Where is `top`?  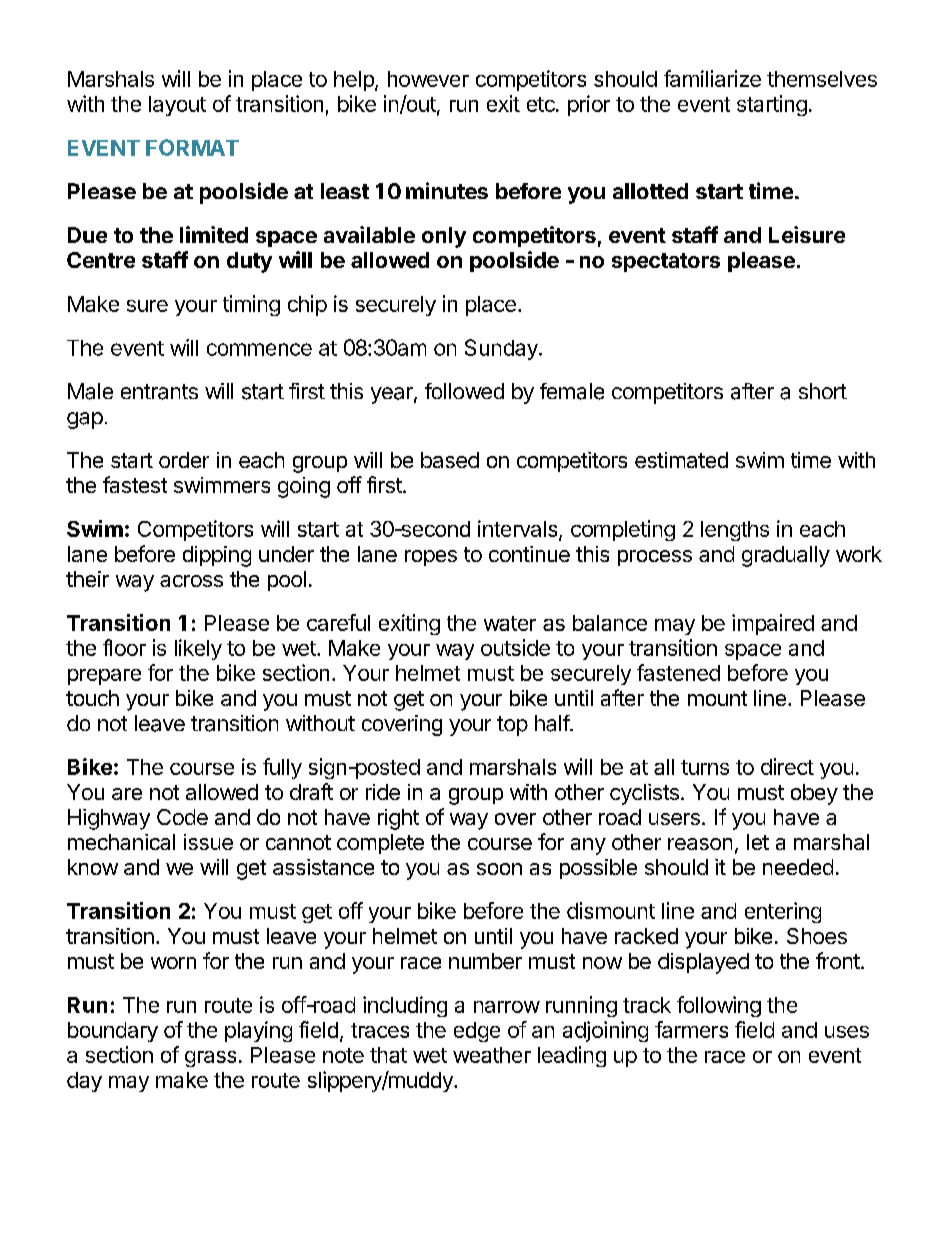
top is located at coordinates (512, 726).
